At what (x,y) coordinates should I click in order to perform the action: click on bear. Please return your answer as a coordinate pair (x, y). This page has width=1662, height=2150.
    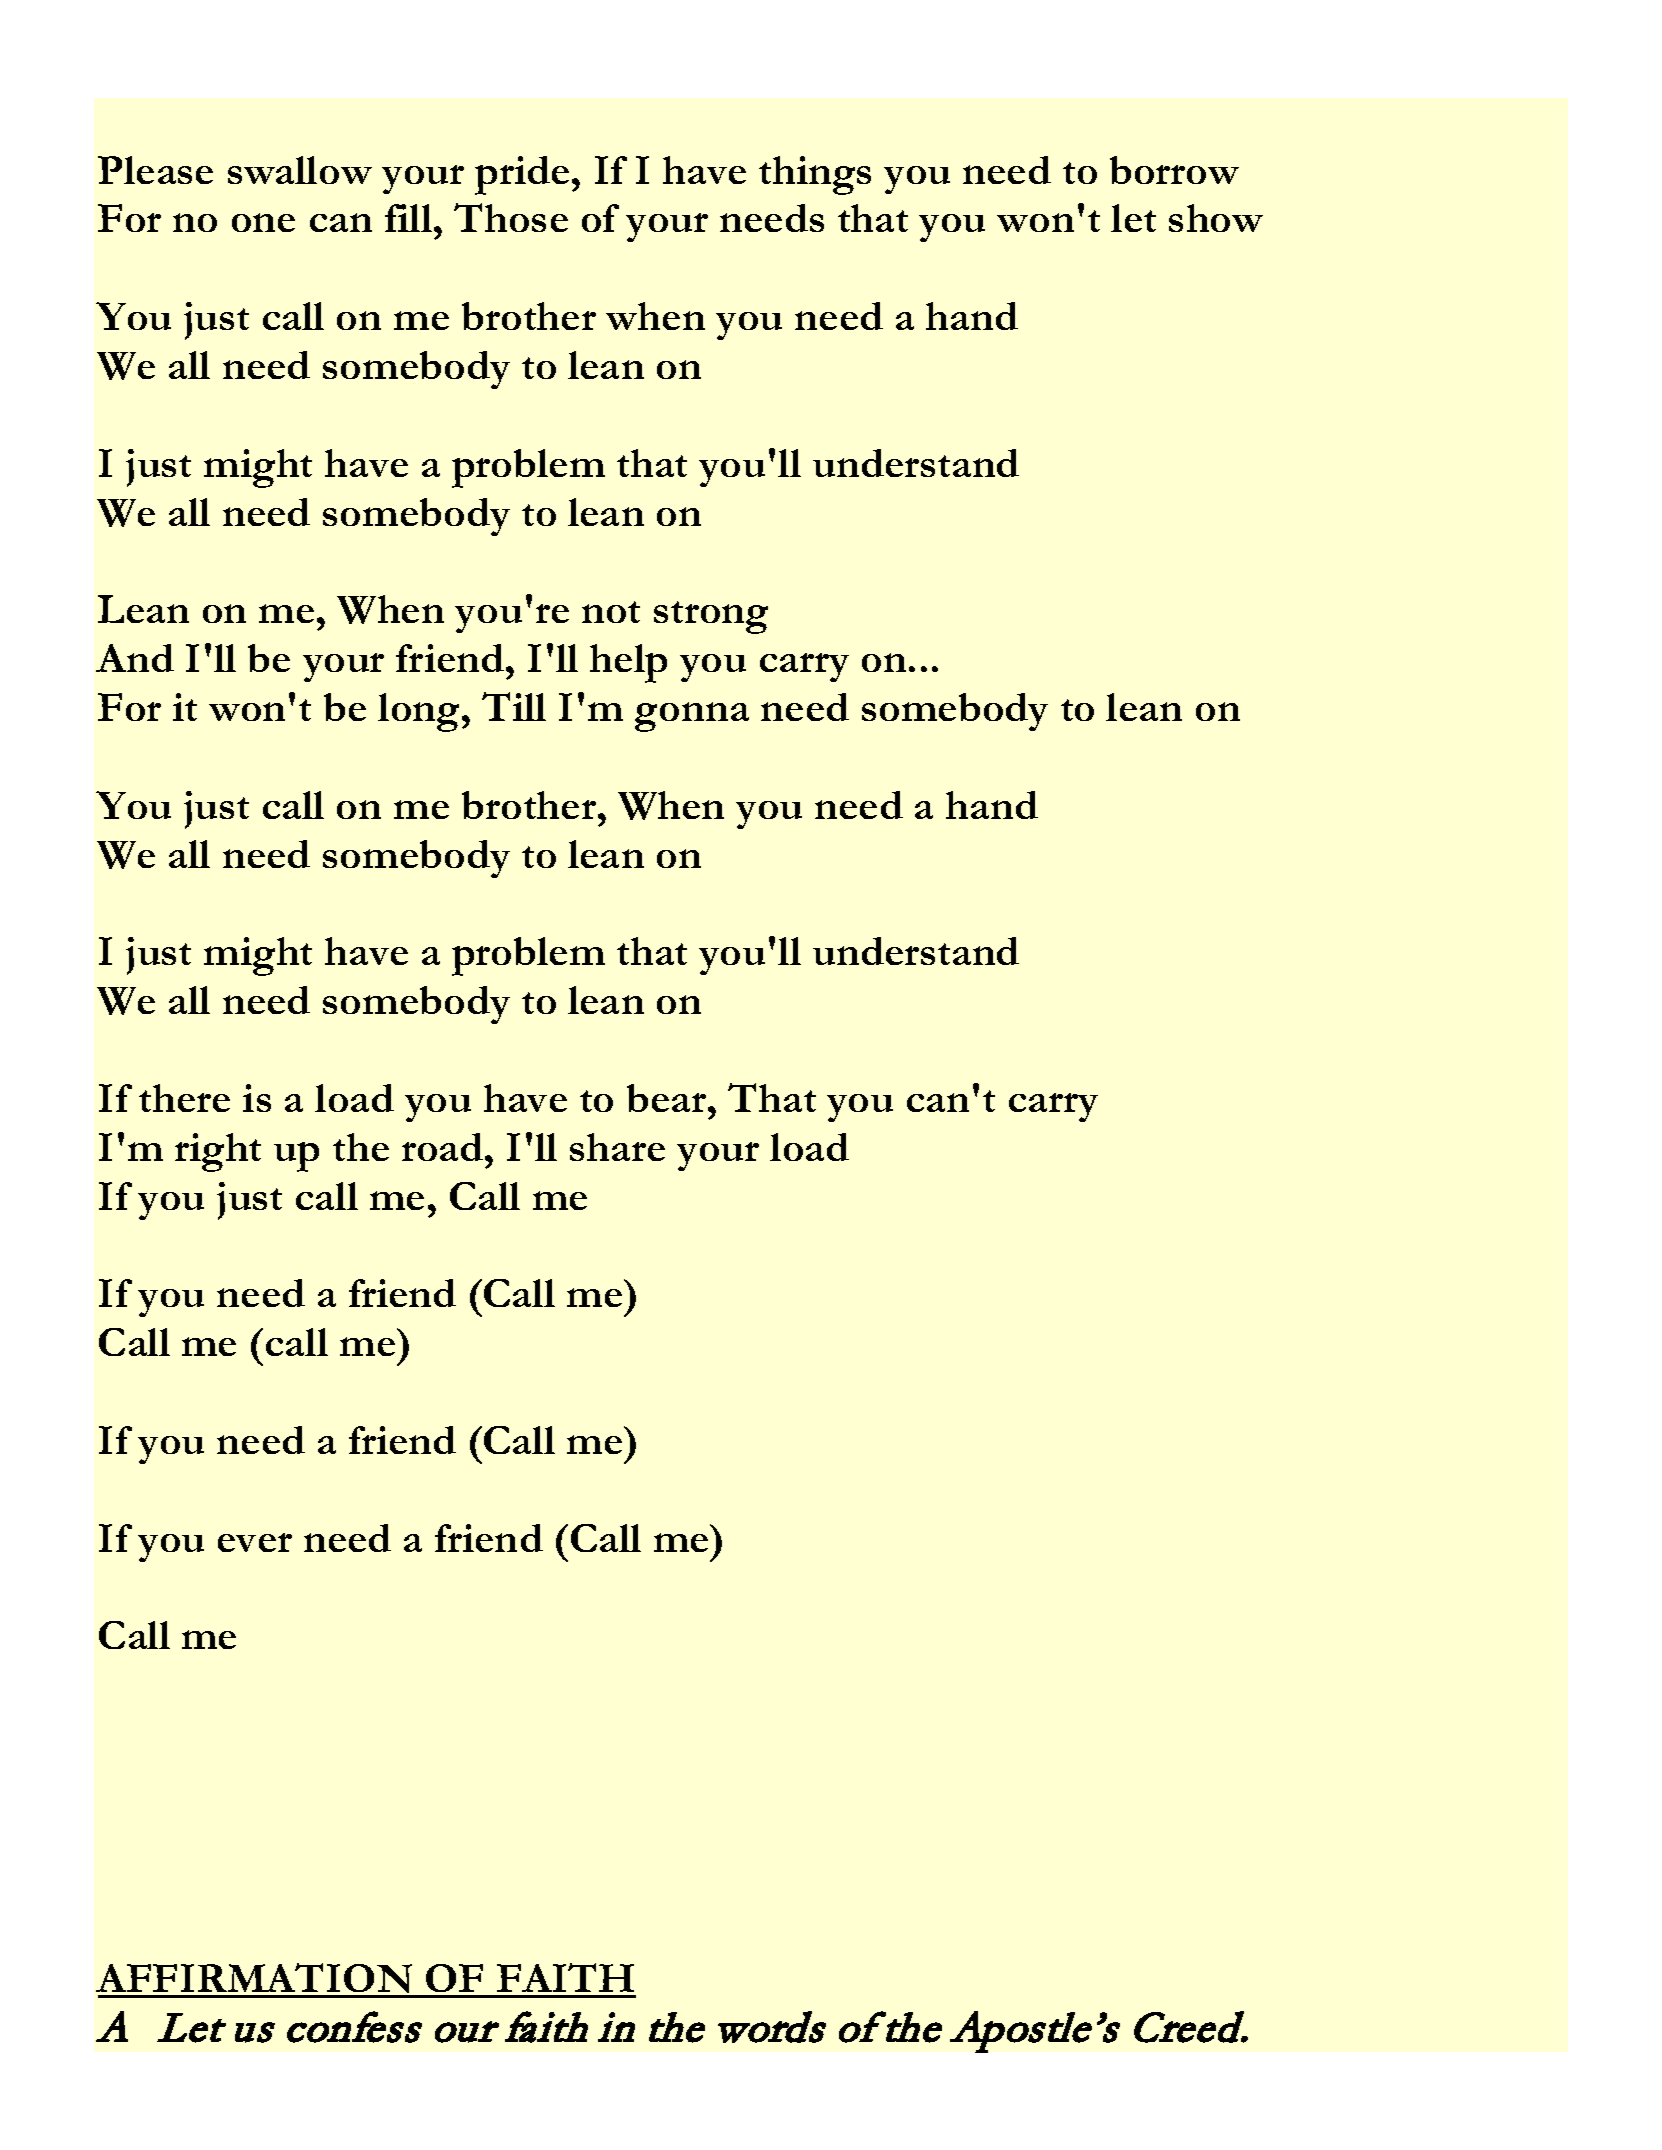
    Looking at the image, I should click on (668, 1098).
